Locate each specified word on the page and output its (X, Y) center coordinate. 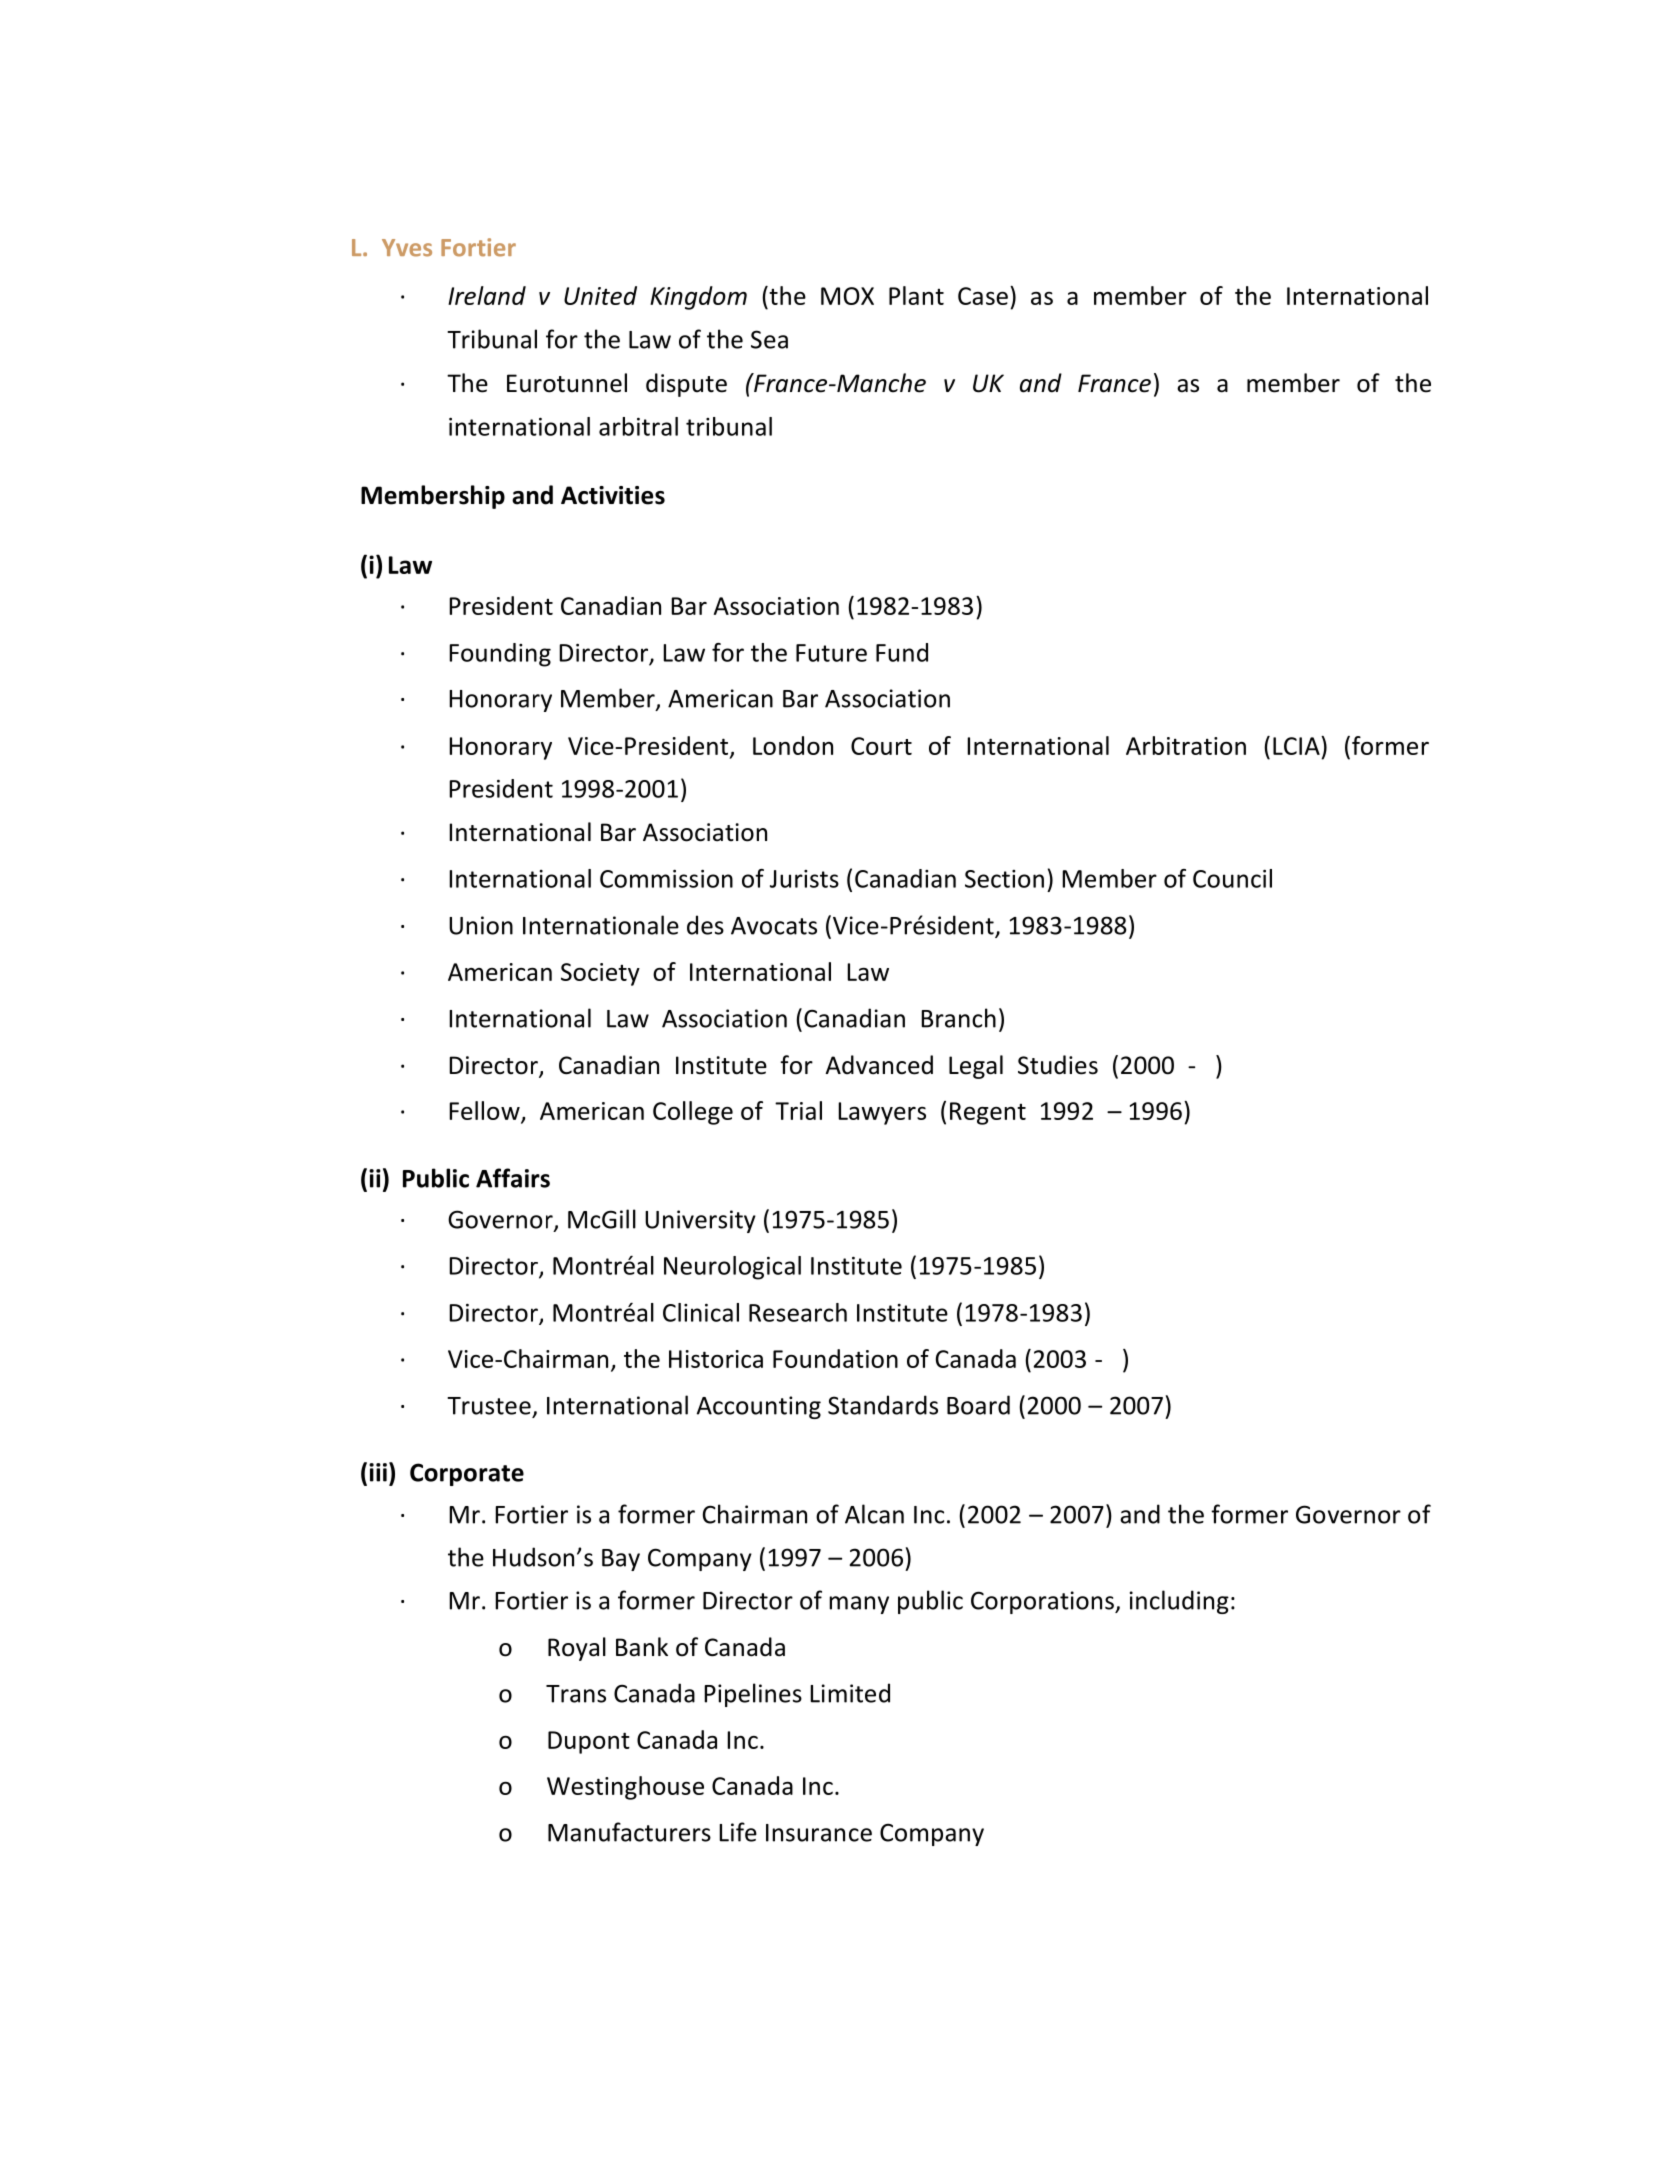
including (1179, 1602)
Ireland (487, 295)
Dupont (589, 1742)
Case (983, 296)
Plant (916, 295)
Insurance (819, 1833)
